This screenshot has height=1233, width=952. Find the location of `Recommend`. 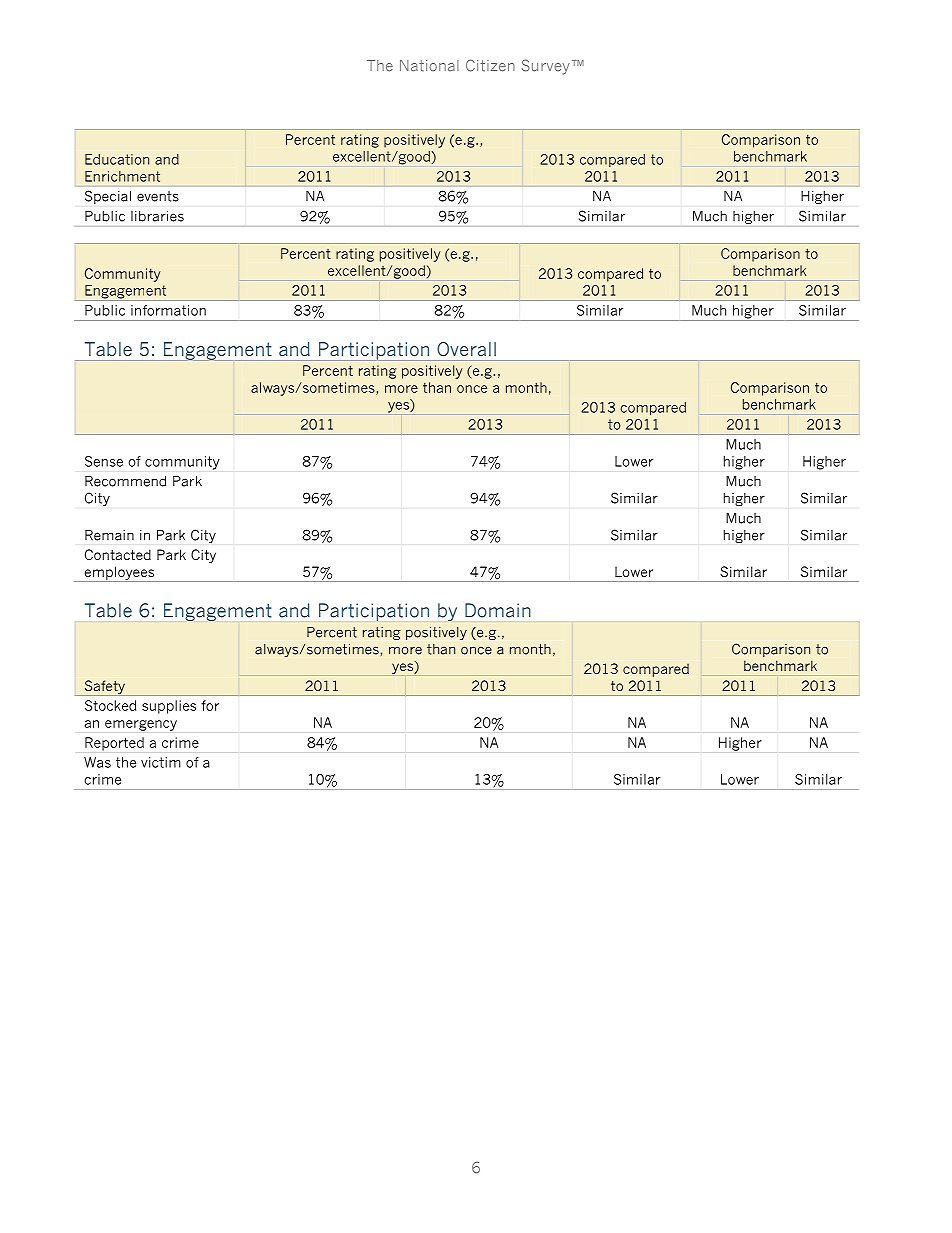

Recommend is located at coordinates (125, 481).
